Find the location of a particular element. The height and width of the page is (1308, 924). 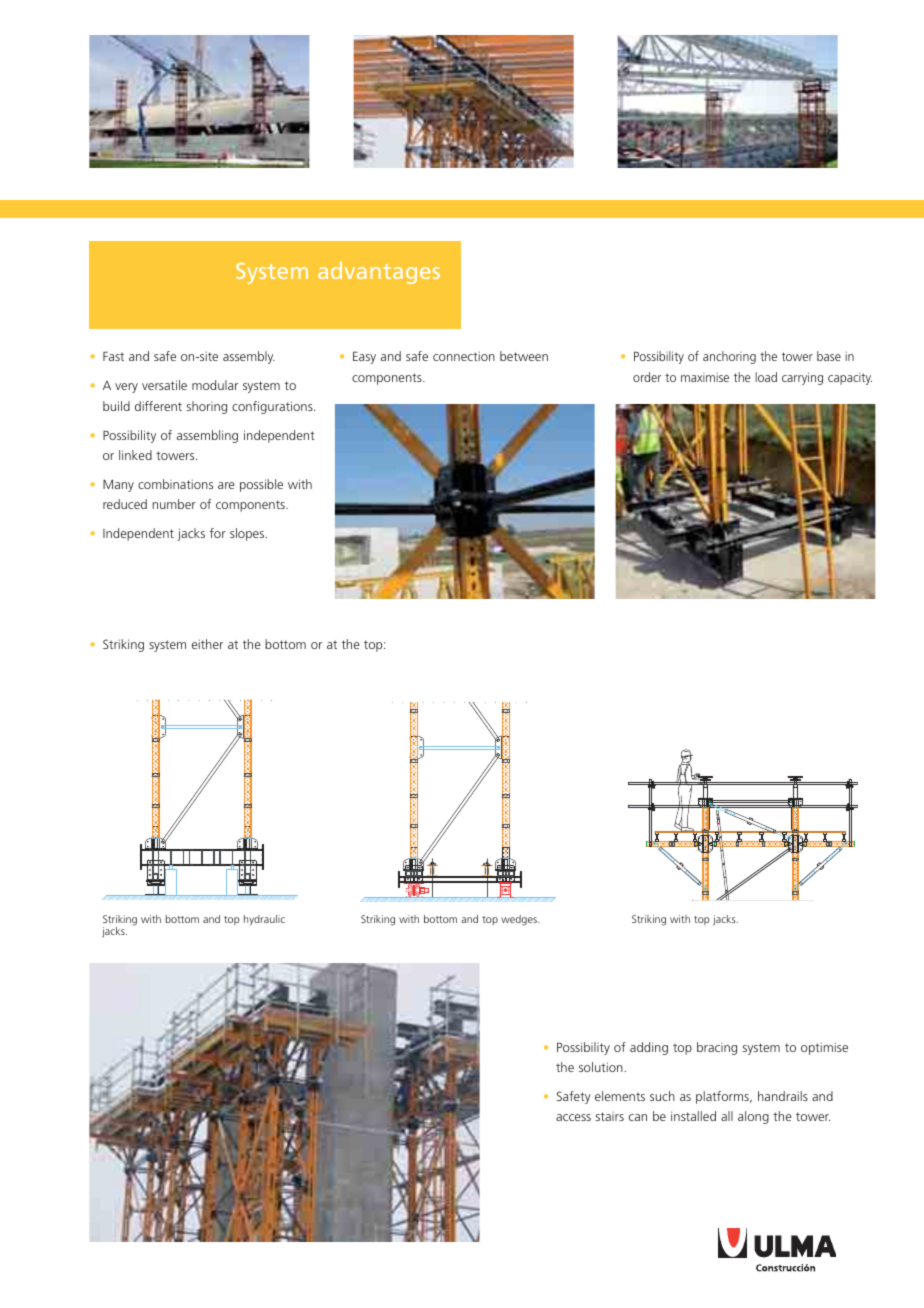

either is located at coordinates (207, 644).
